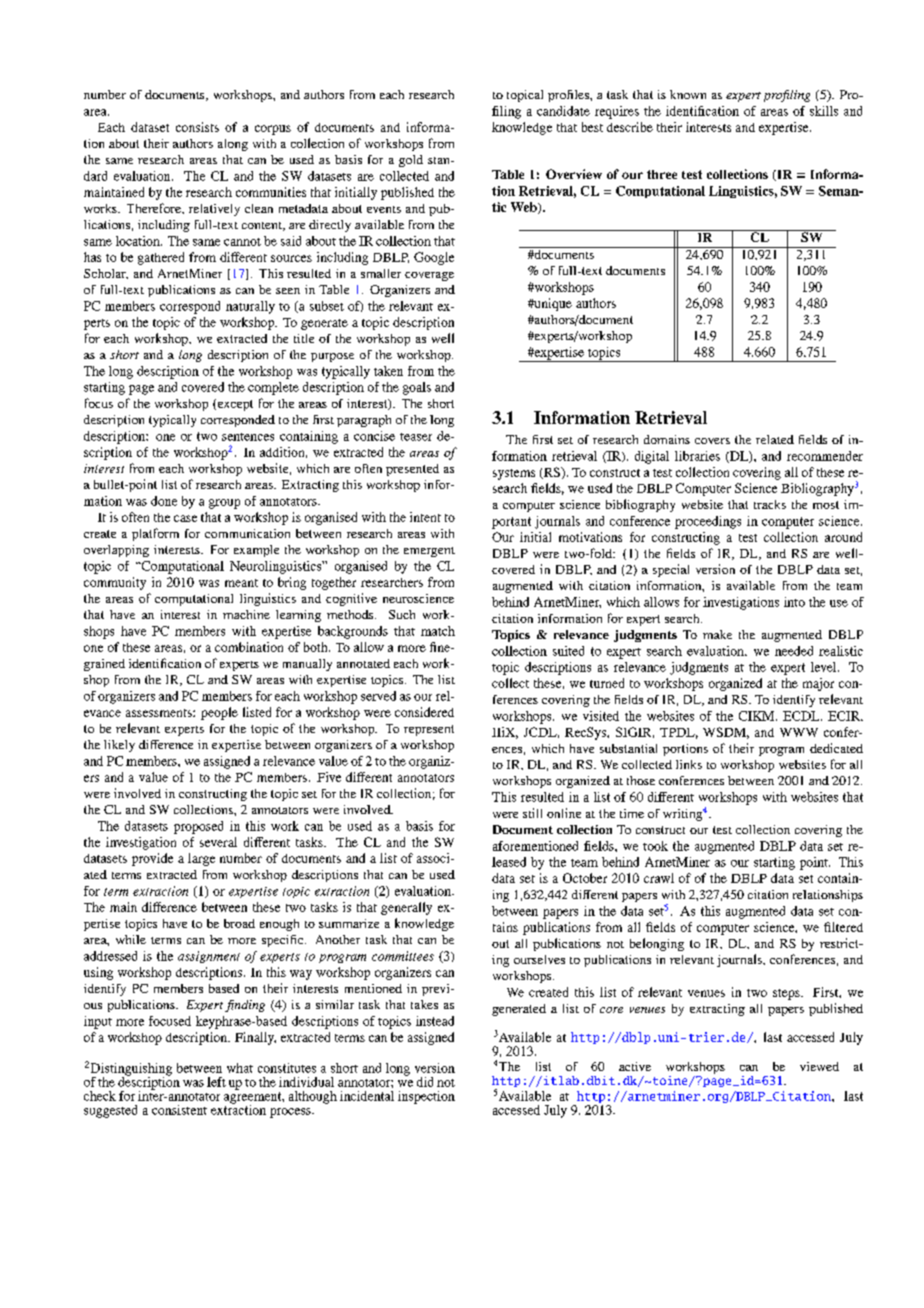 This screenshot has height=1308, width=924. What do you see at coordinates (438, 631) in the screenshot?
I see `match` at bounding box center [438, 631].
